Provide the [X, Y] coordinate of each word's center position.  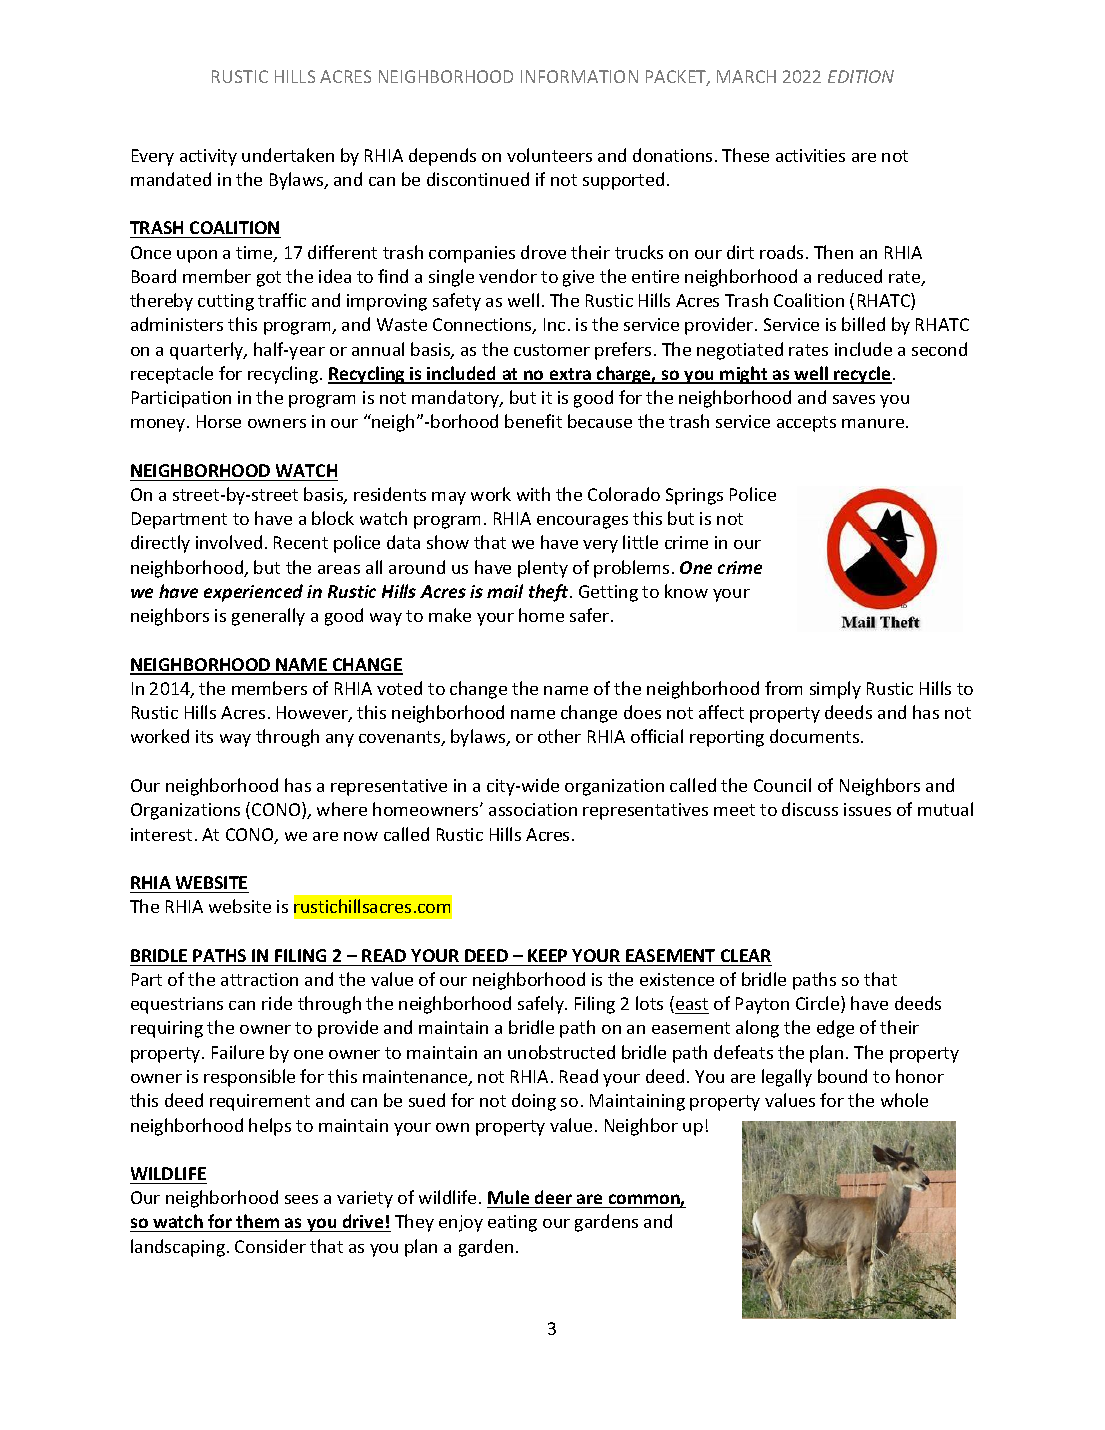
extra [570, 375]
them [258, 1223]
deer [553, 1199]
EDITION [861, 76]
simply [835, 690]
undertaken [288, 155]
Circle [819, 1004]
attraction [259, 979]
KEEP [547, 955]
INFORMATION [579, 76]
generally [268, 617]
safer [591, 615]
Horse [219, 421]
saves [854, 399]
